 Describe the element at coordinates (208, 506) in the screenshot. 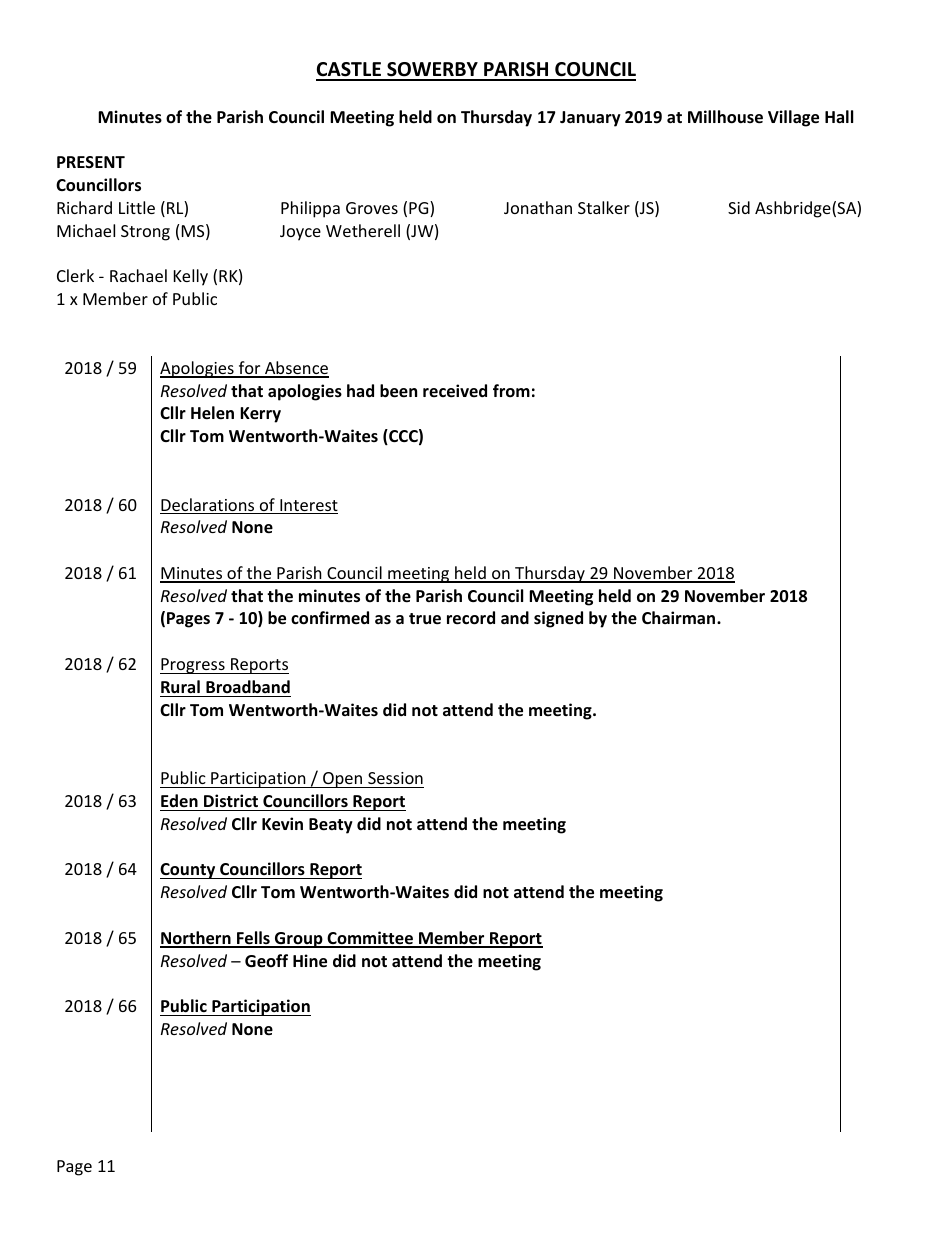

I see `Declarations` at that location.
